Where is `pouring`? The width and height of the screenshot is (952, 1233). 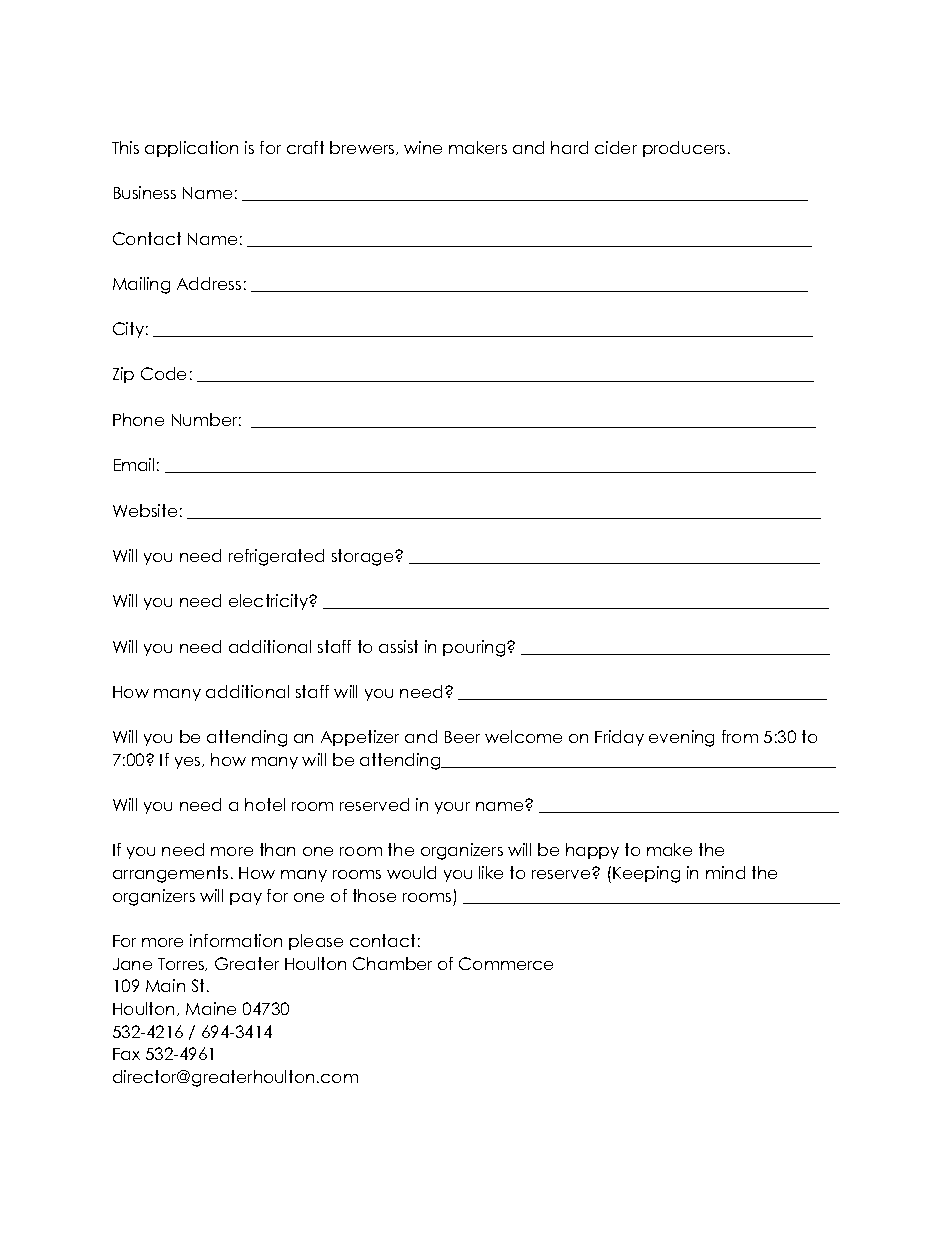 pouring is located at coordinates (475, 648).
